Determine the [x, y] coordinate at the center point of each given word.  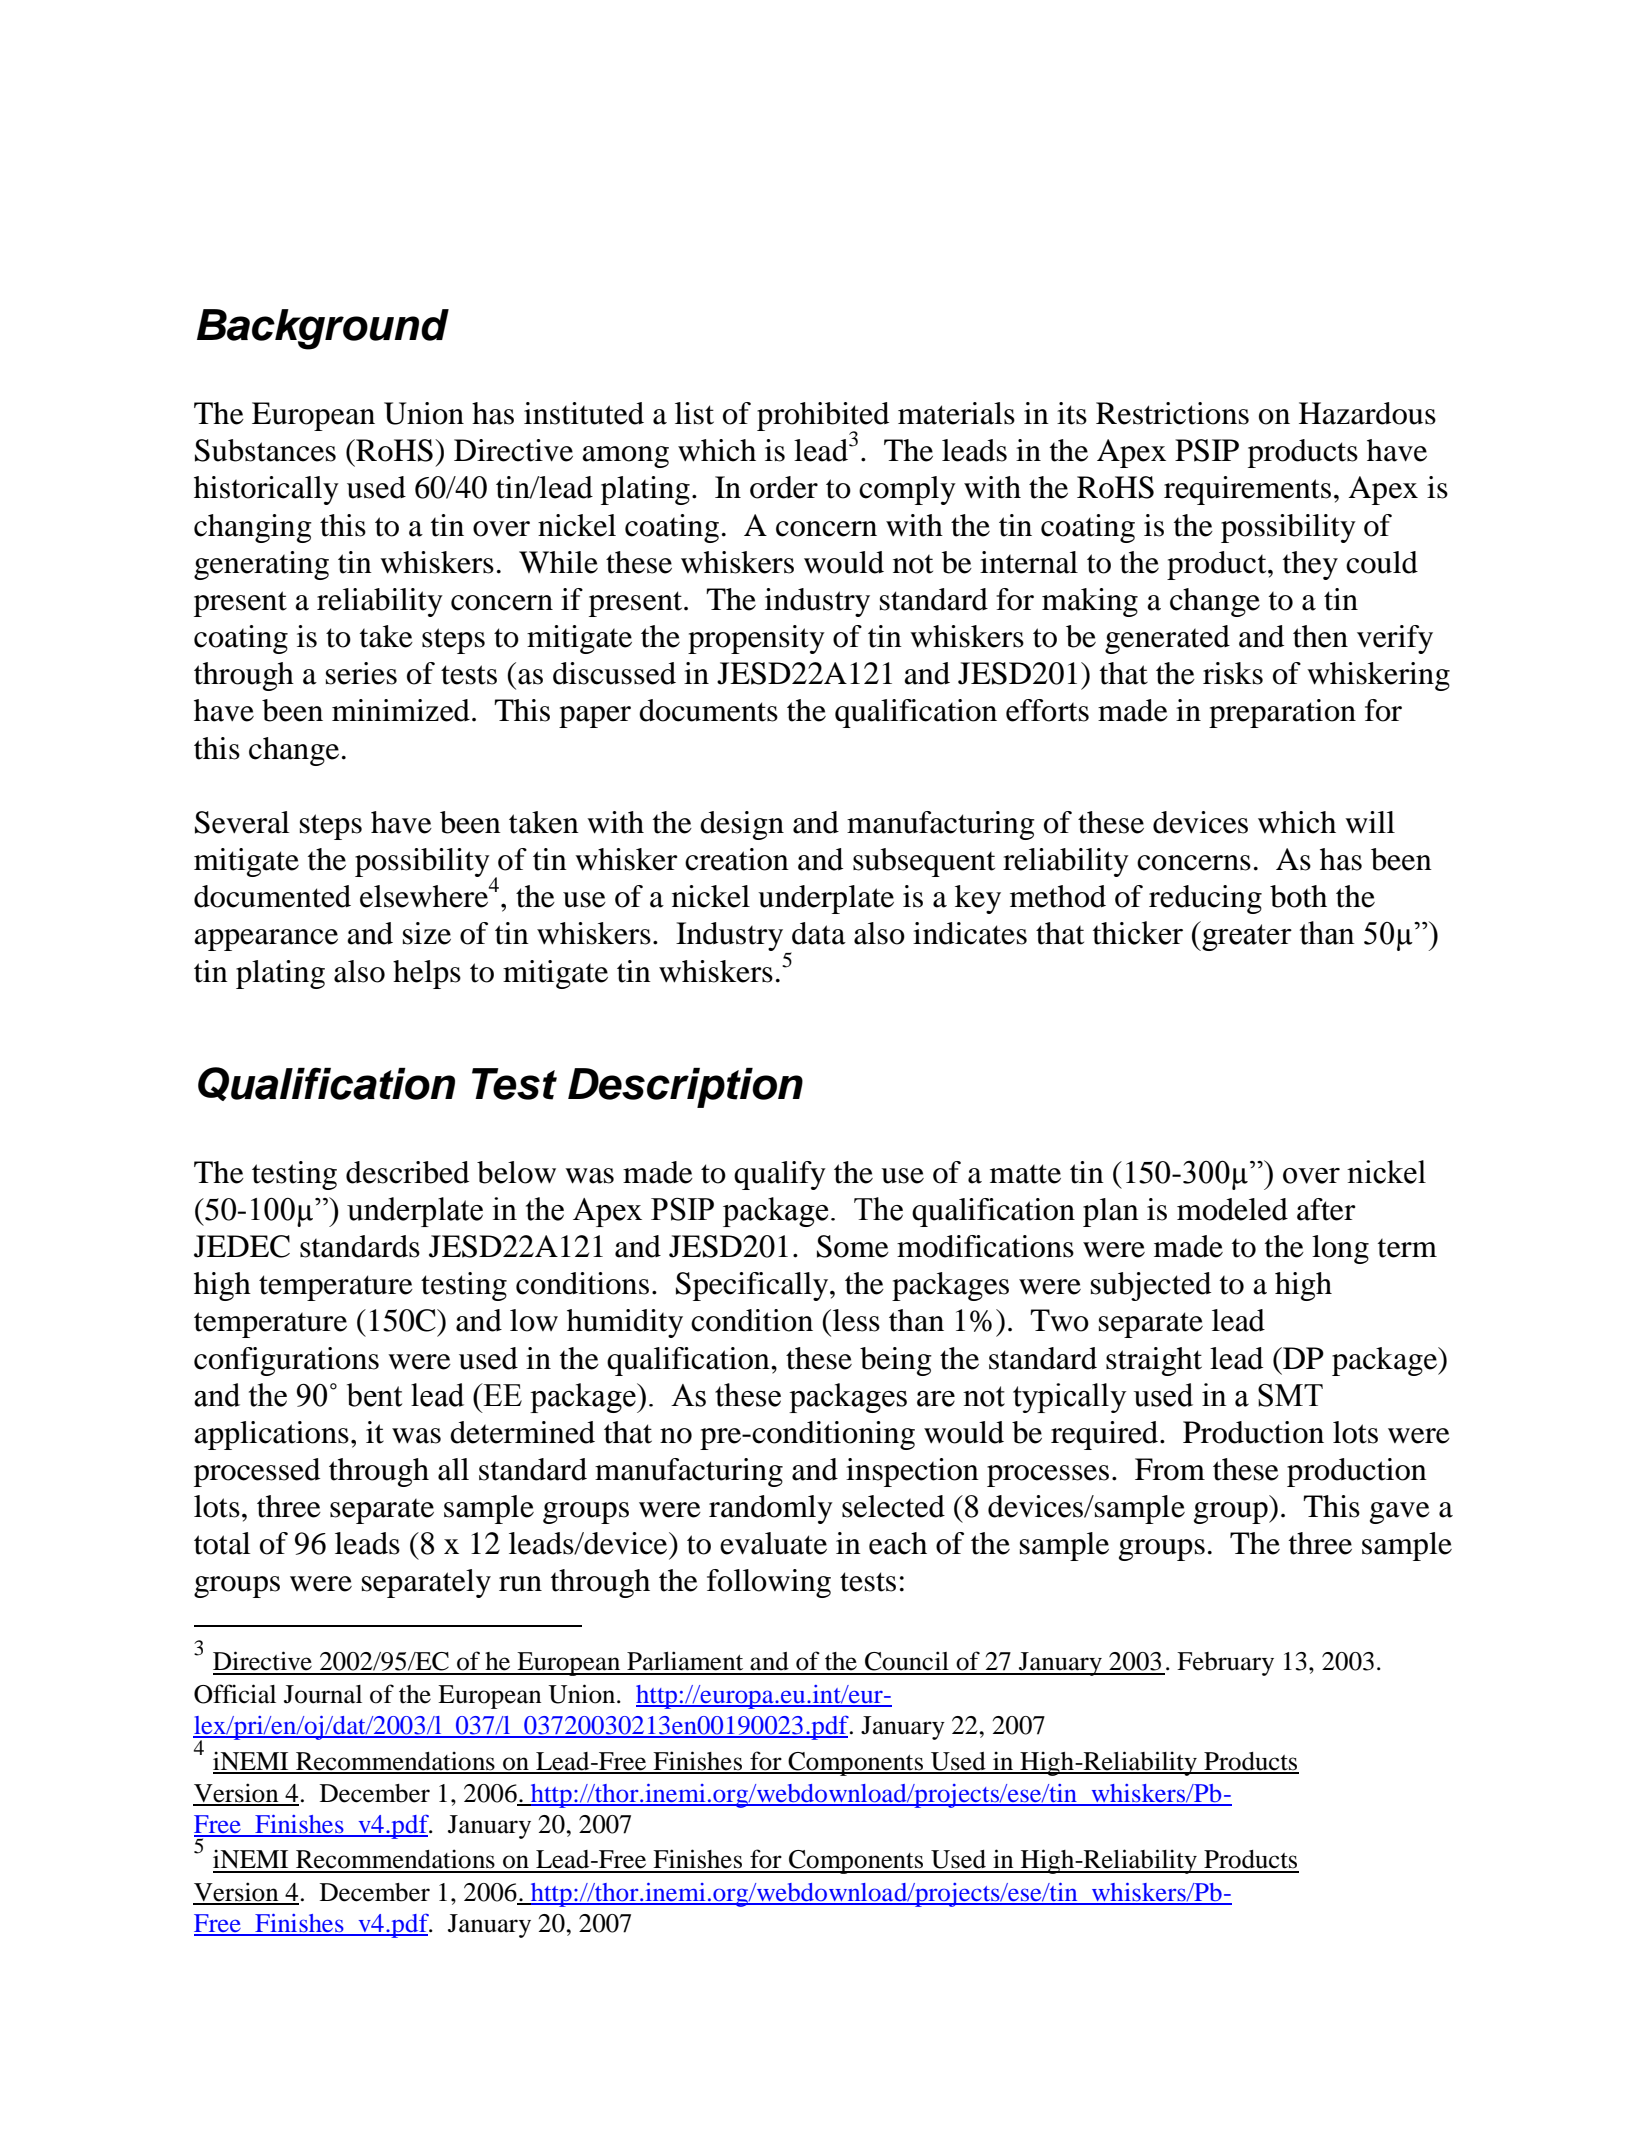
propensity [756, 639]
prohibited [823, 418]
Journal [323, 1694]
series [361, 673]
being [896, 1361]
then [1320, 636]
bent [374, 1395]
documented [272, 896]
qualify [780, 1175]
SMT [1290, 1395]
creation [737, 859]
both [1298, 896]
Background [323, 329]
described [407, 1172]
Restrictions [1172, 413]
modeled [1232, 1209]
